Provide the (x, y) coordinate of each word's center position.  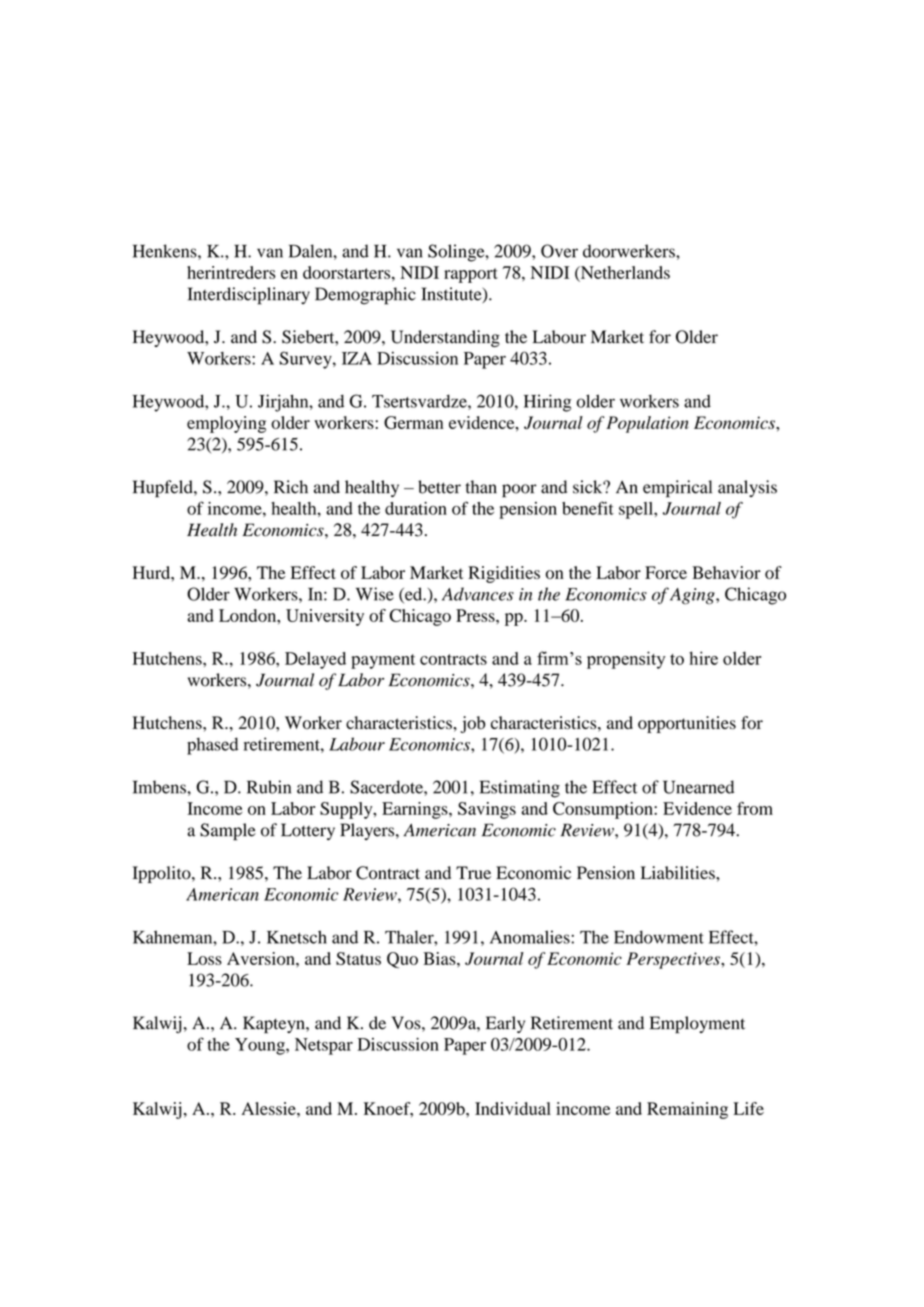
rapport (471, 275)
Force (666, 572)
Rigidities (504, 574)
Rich (291, 487)
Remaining (687, 1110)
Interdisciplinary (249, 296)
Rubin (269, 787)
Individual (513, 1108)
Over (559, 251)
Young (261, 1046)
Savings (487, 810)
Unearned (698, 787)
